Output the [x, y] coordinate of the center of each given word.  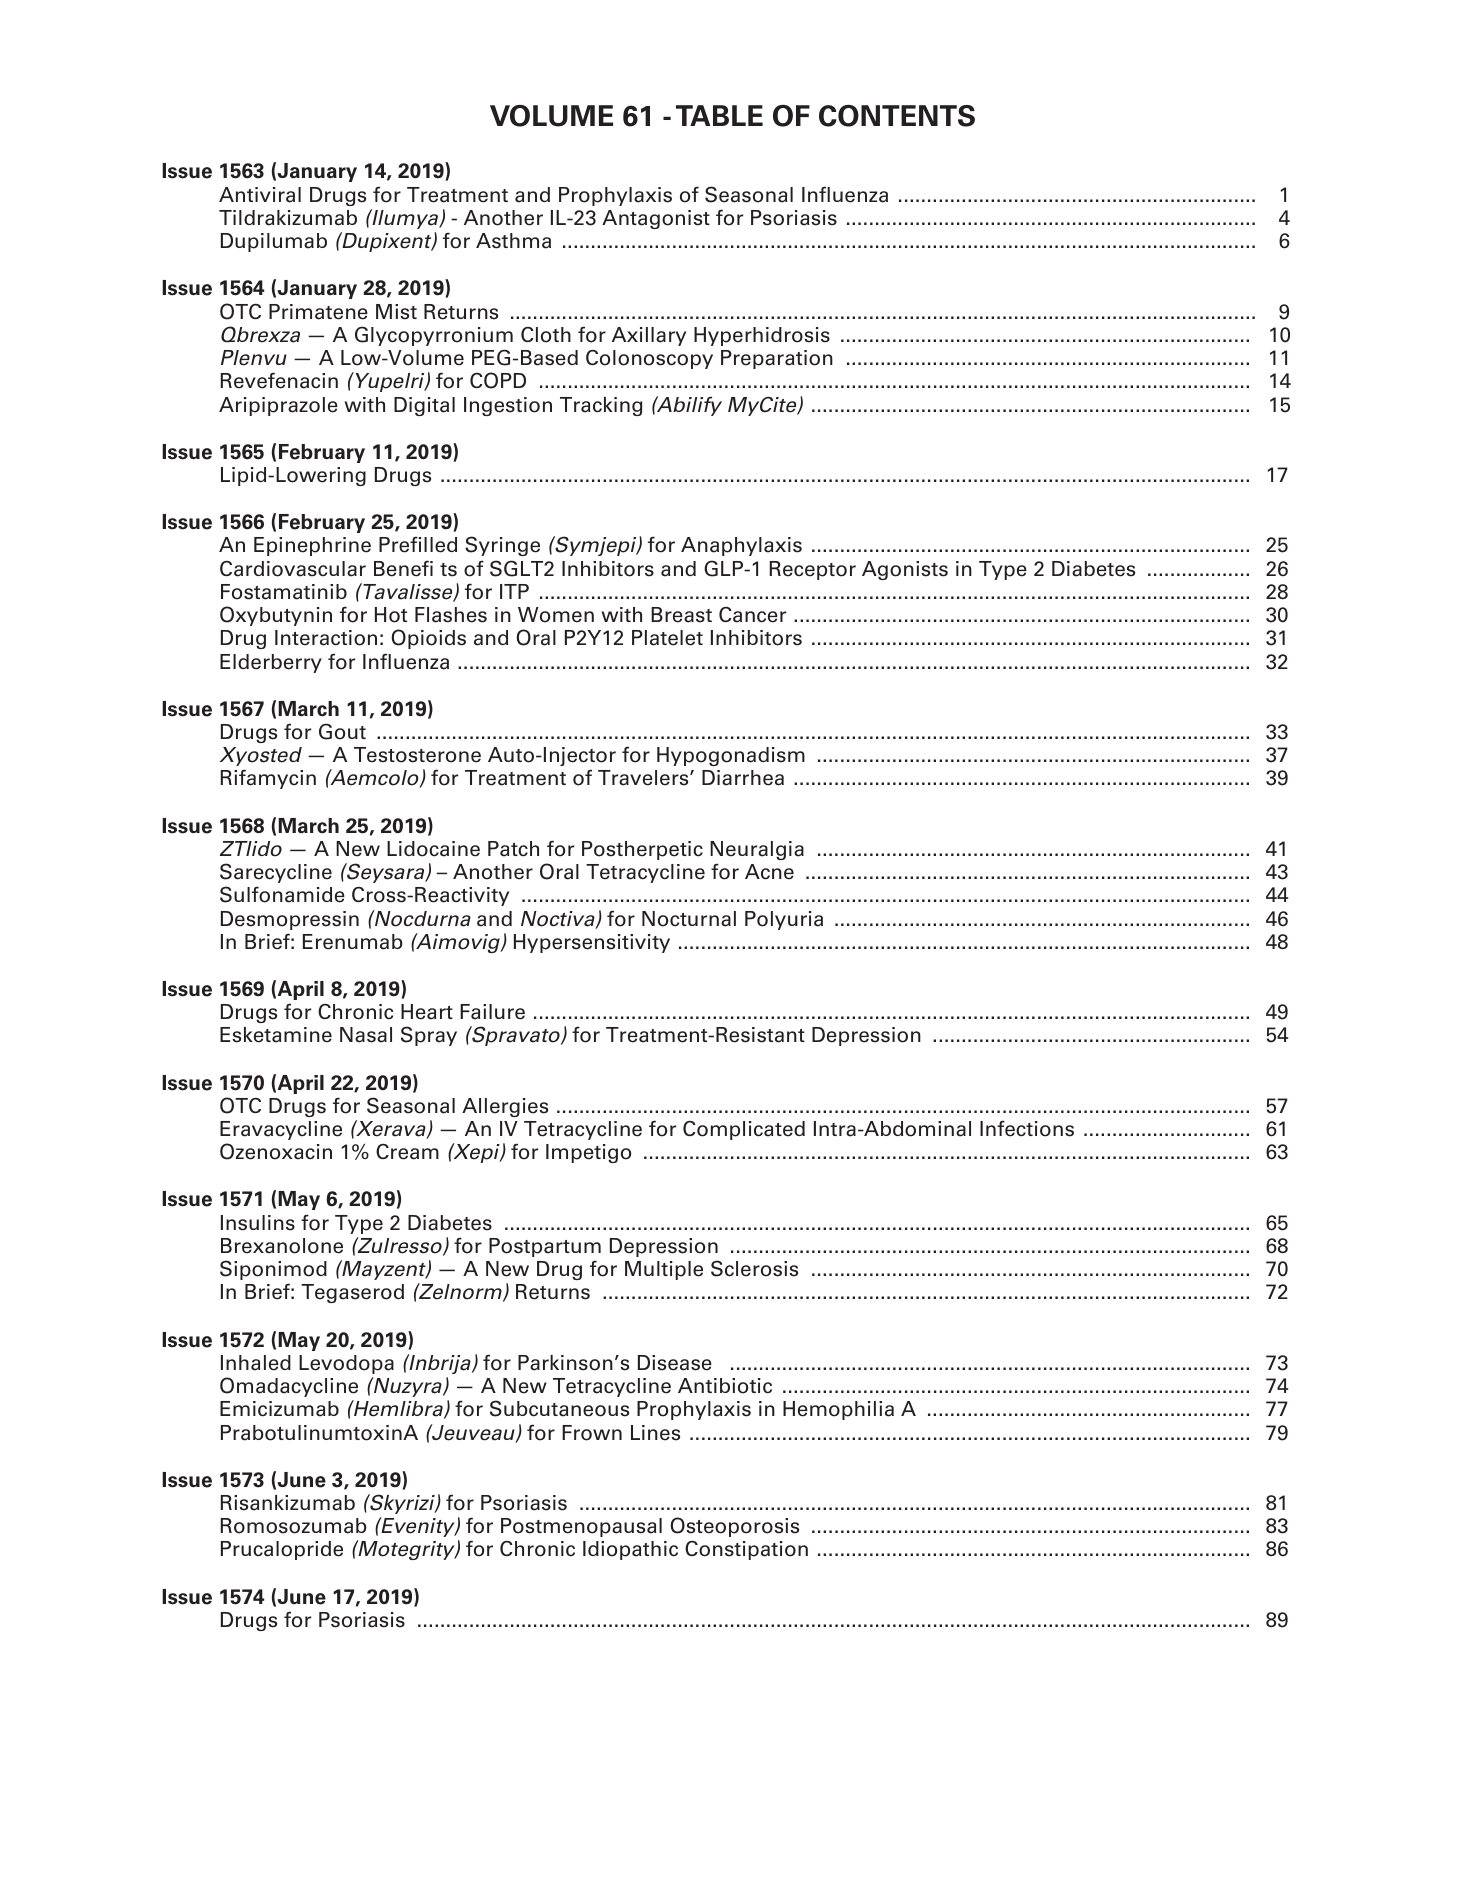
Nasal [366, 1035]
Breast [681, 615]
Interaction [326, 638]
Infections [1027, 1128]
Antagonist [656, 219]
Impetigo [588, 1153]
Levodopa [346, 1364]
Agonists [905, 570]
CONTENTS [897, 116]
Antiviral [260, 195]
